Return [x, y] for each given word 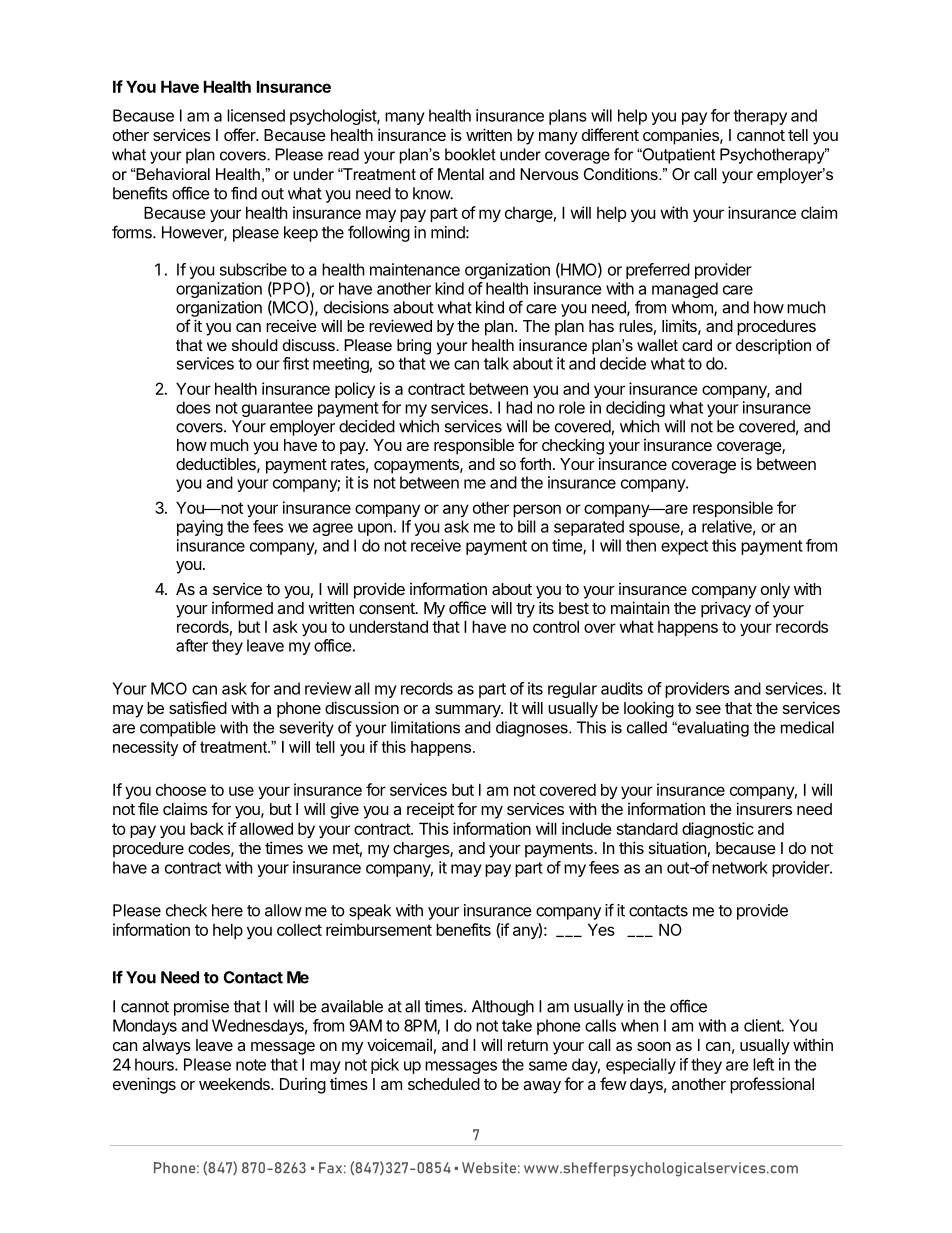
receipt [430, 811]
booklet [470, 154]
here [227, 910]
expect [684, 547]
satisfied [198, 707]
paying [200, 528]
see [708, 709]
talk [496, 363]
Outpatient [677, 156]
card [697, 345]
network [740, 867]
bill [527, 526]
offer [241, 134]
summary [469, 711]
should [255, 345]
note [251, 1065]
